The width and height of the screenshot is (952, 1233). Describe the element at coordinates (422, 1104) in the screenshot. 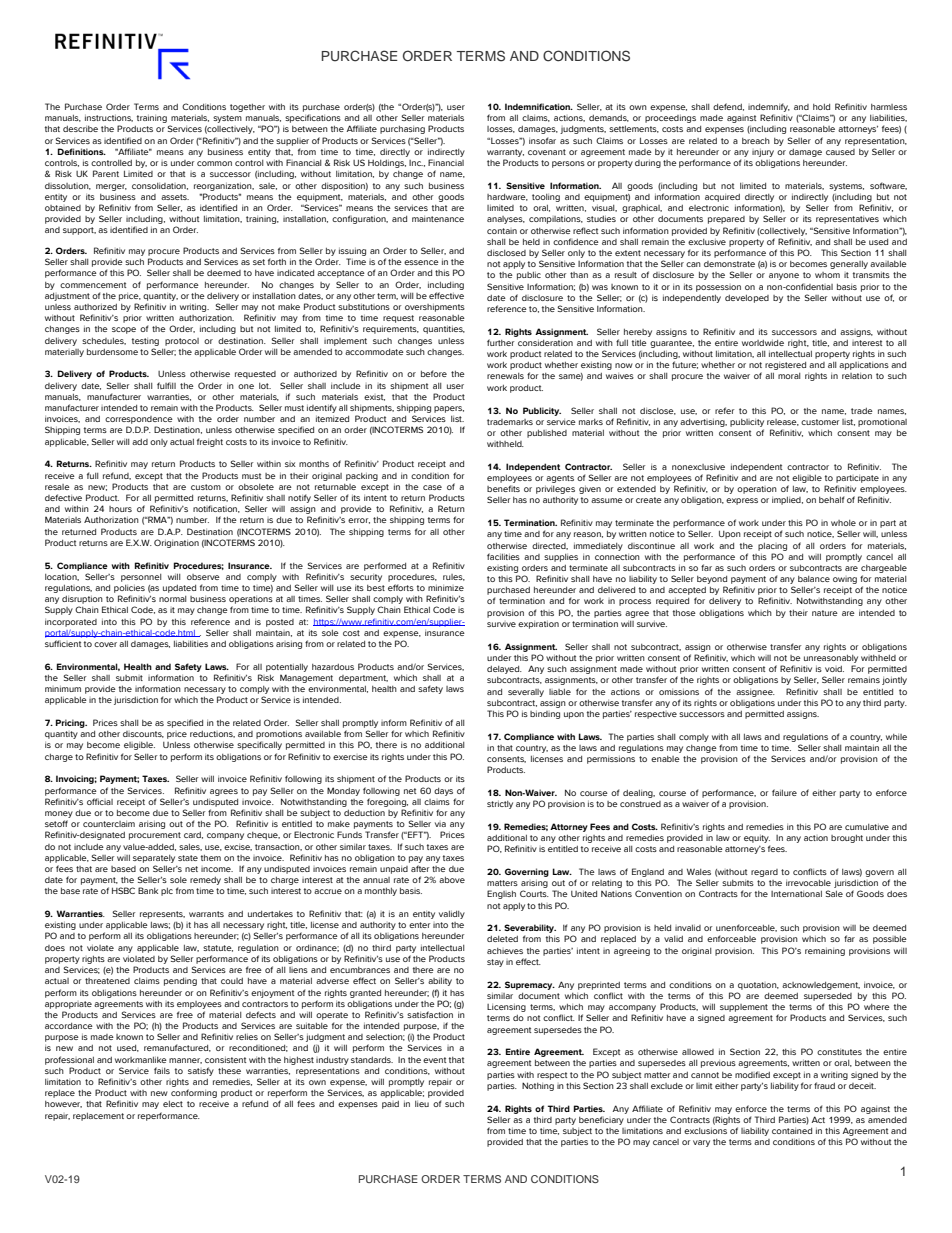

I see `lieu` at that location.
